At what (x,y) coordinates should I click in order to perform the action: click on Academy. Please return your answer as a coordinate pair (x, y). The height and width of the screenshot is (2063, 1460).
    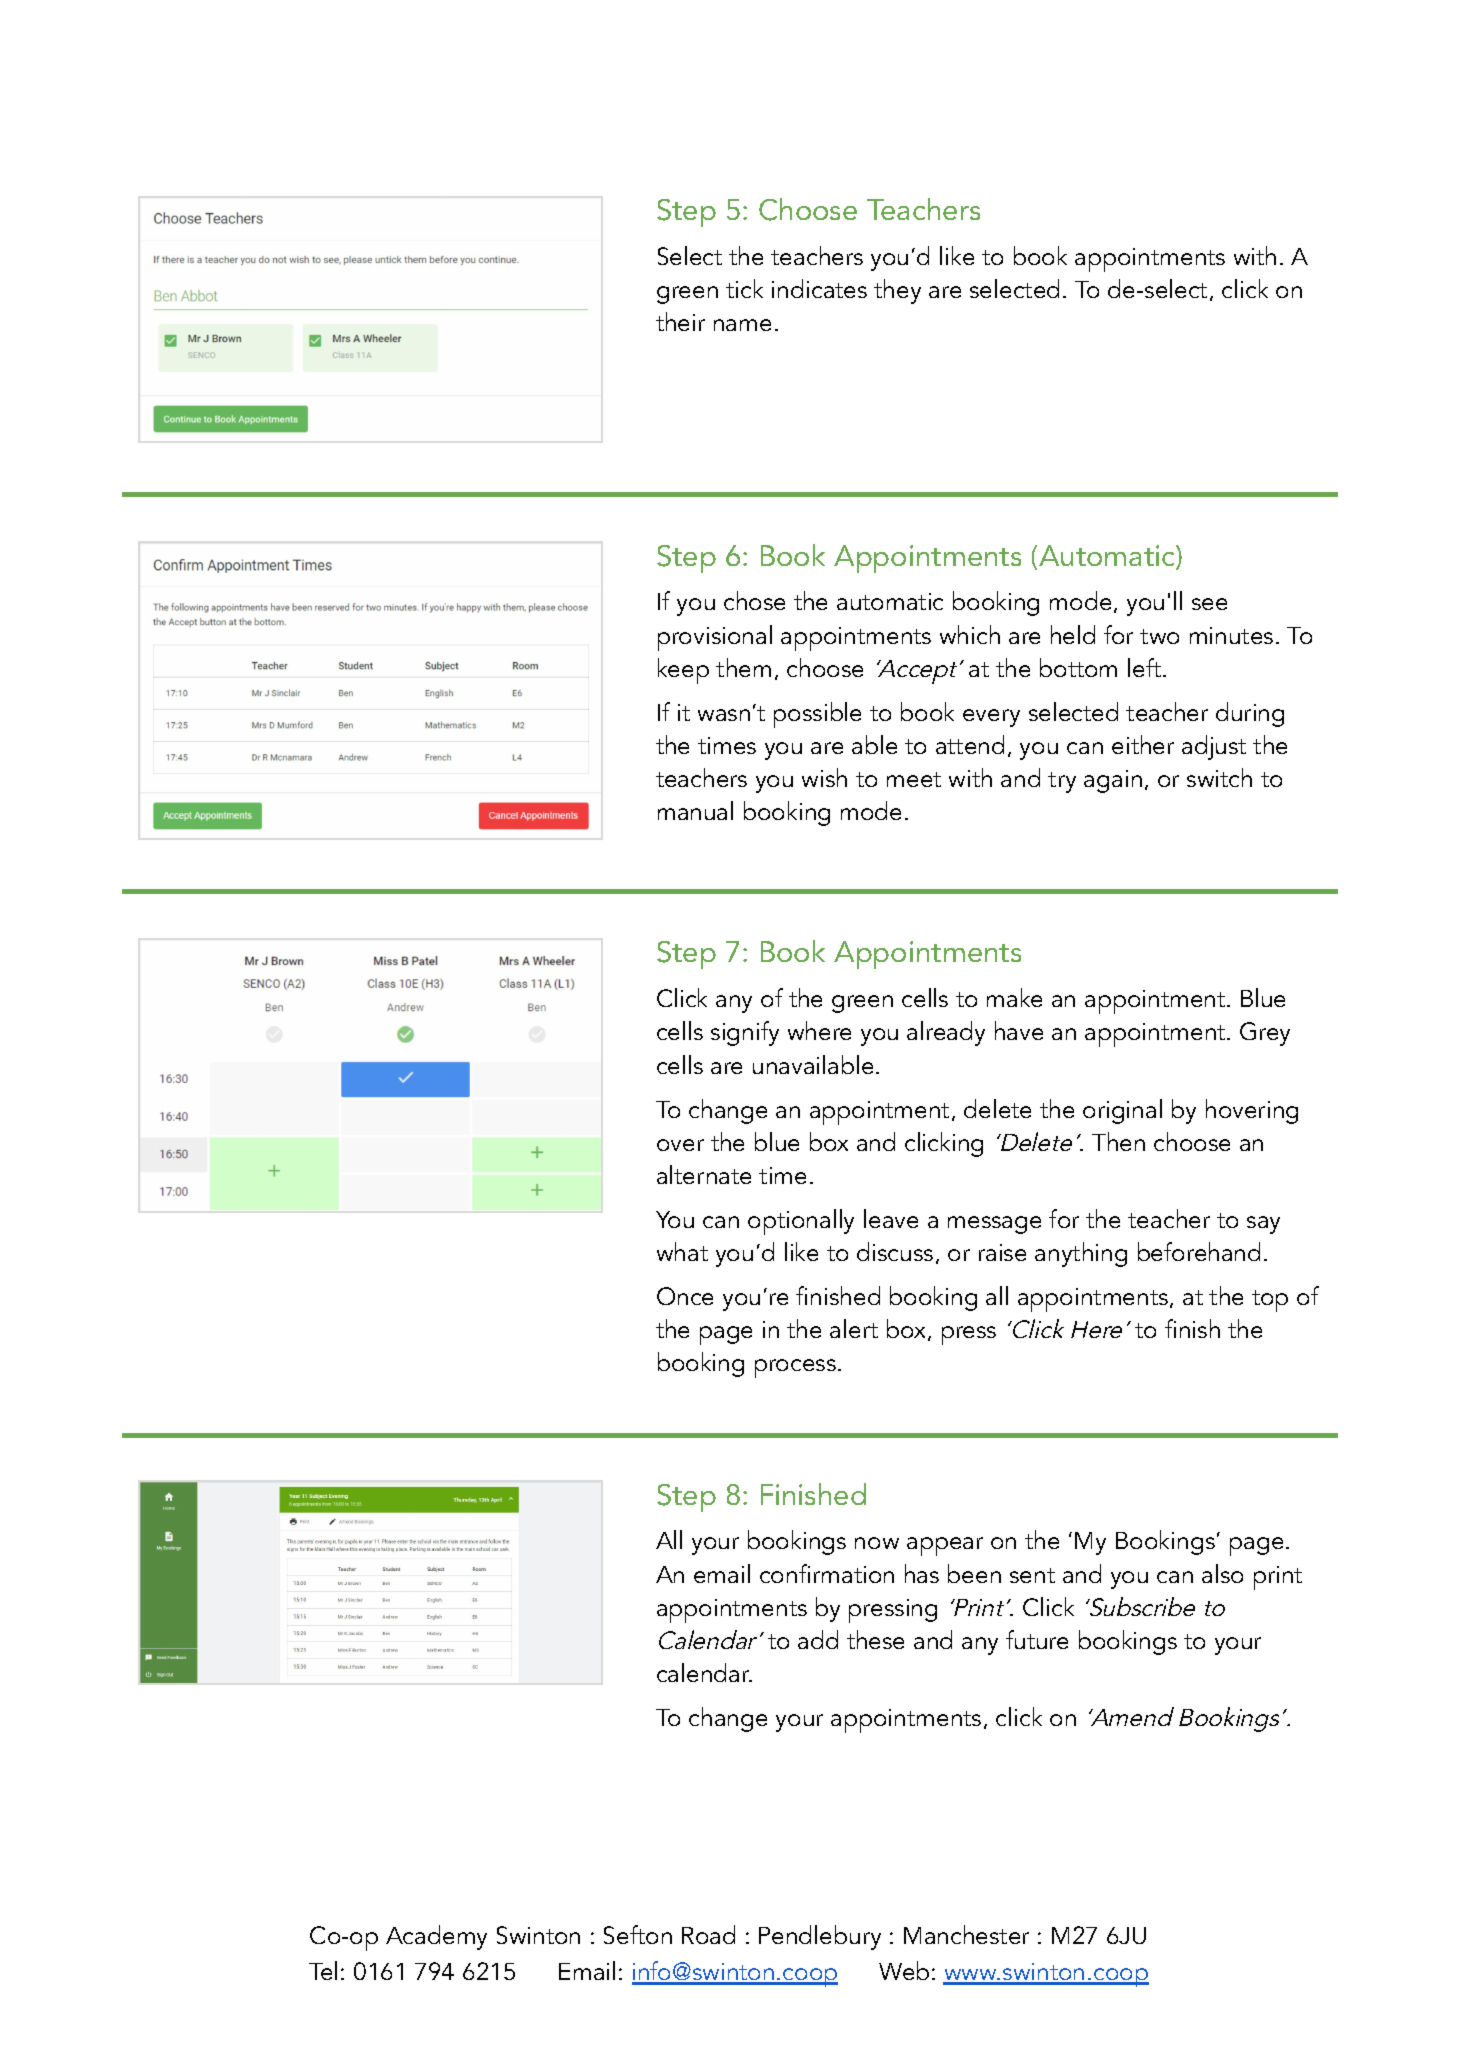
    Looking at the image, I should click on (436, 1937).
